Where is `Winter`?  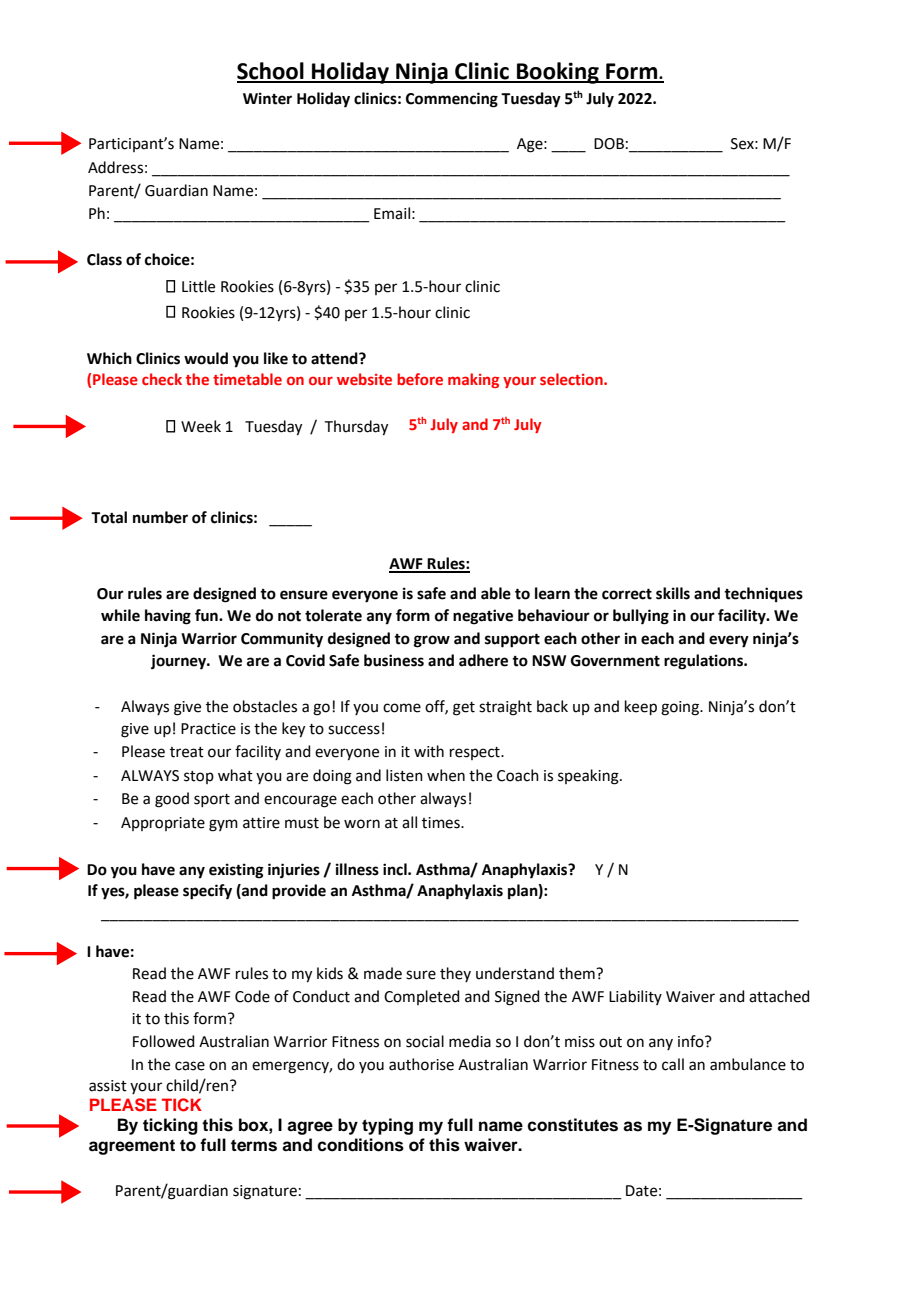 Winter is located at coordinates (267, 98).
